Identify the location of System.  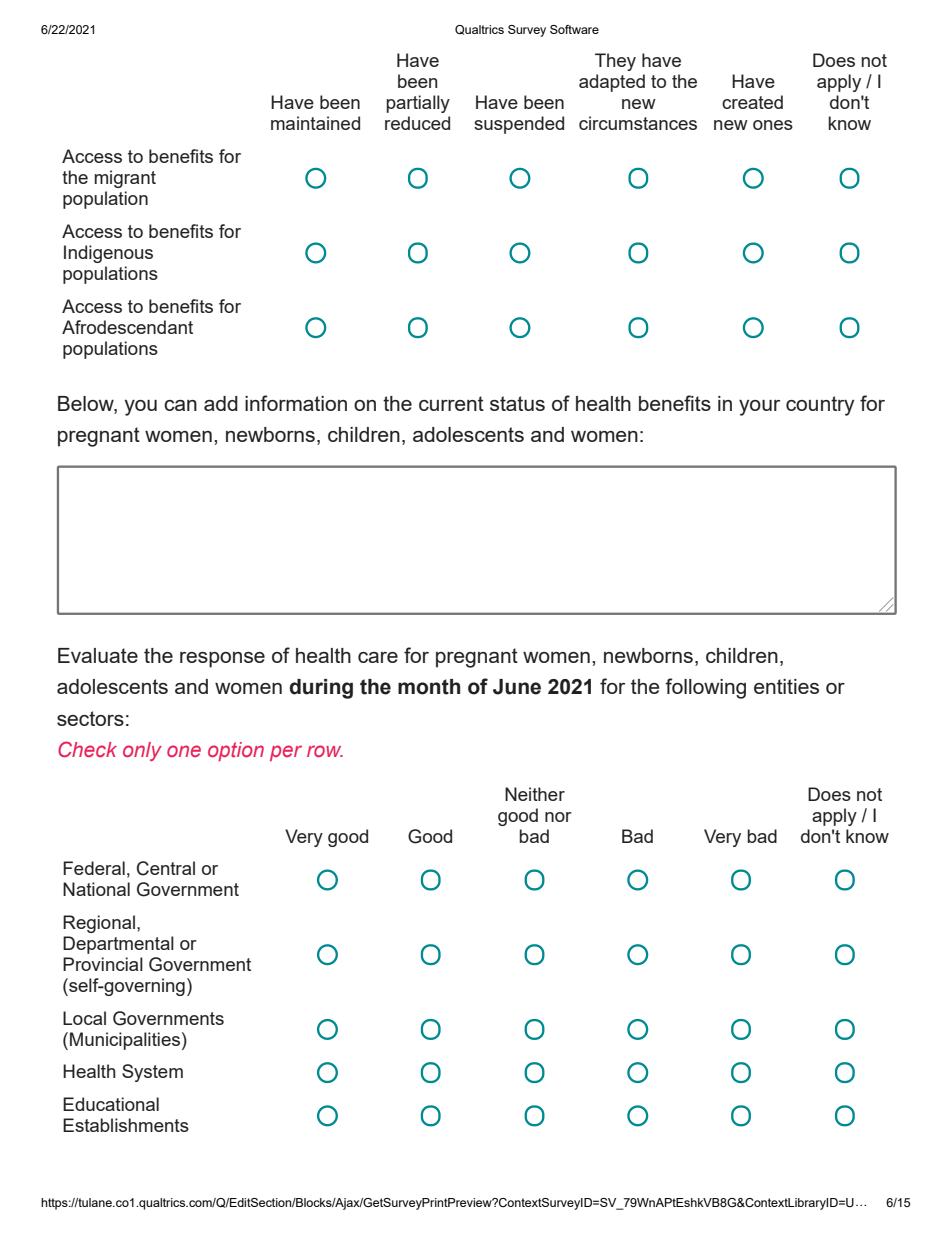
(152, 1073).
